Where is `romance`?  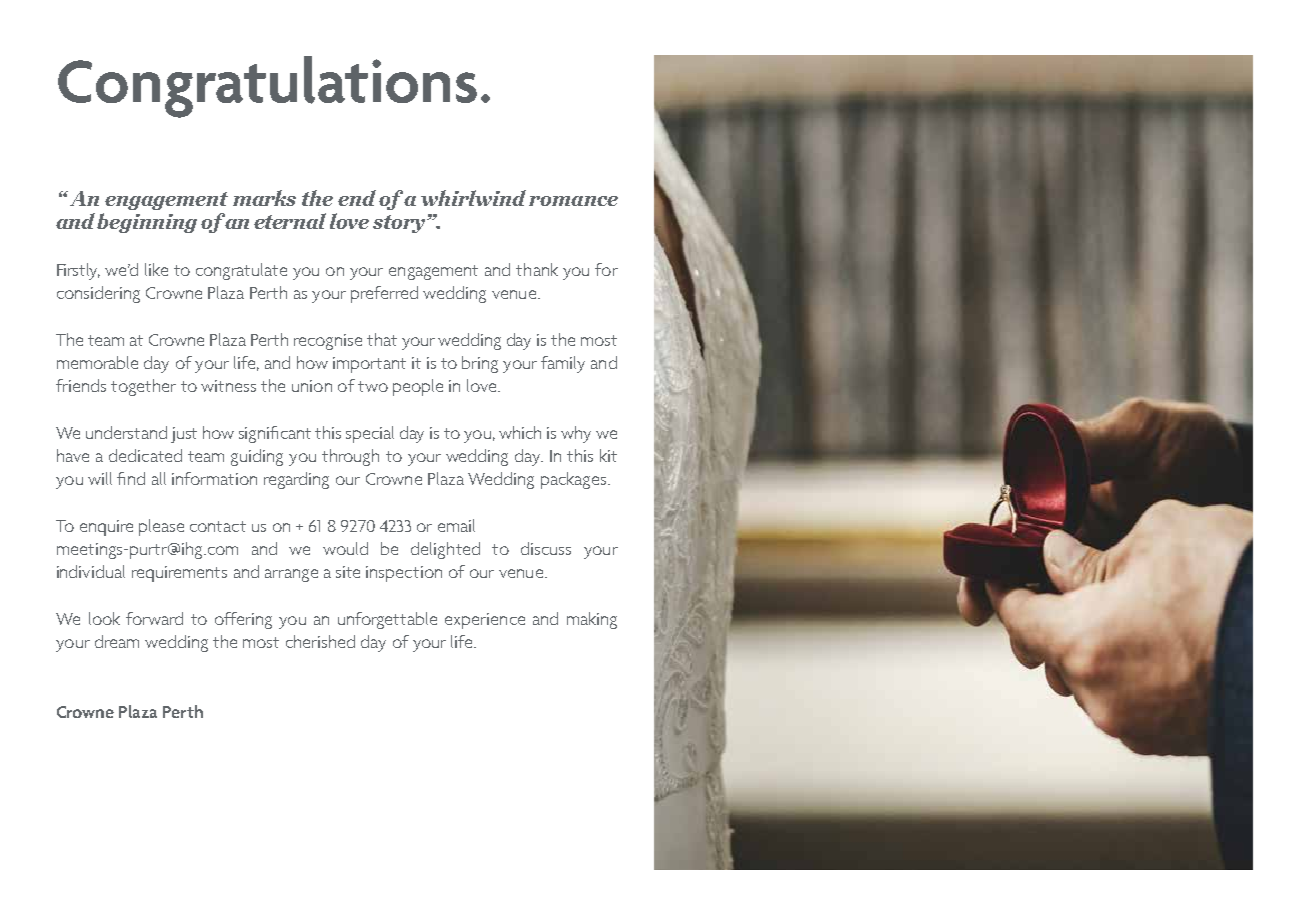
romance is located at coordinates (573, 201).
